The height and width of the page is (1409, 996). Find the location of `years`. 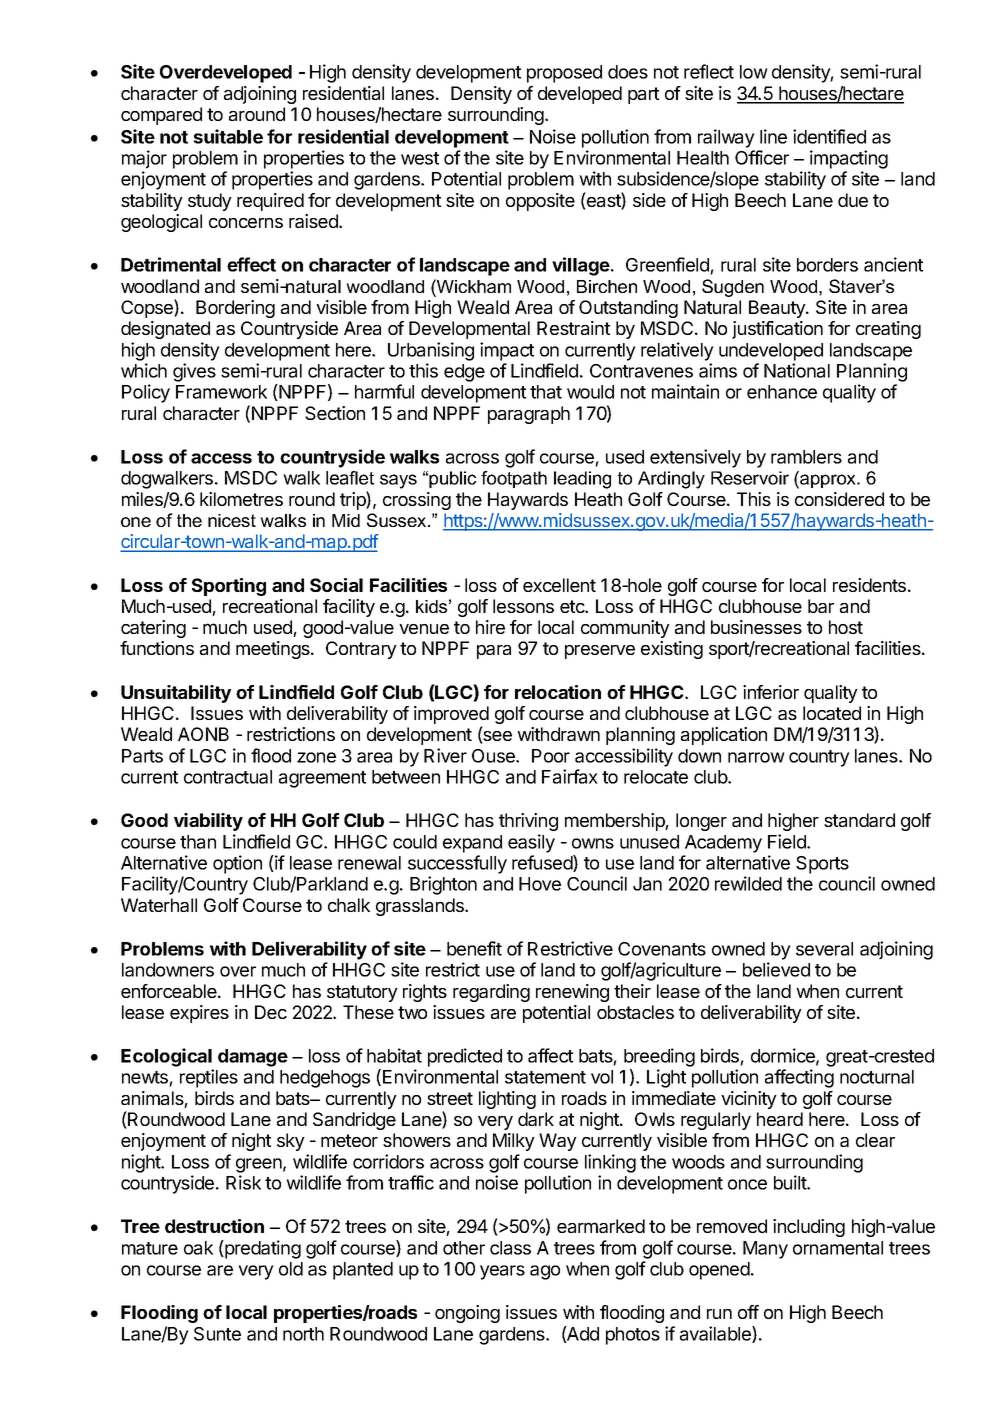

years is located at coordinates (502, 1272).
